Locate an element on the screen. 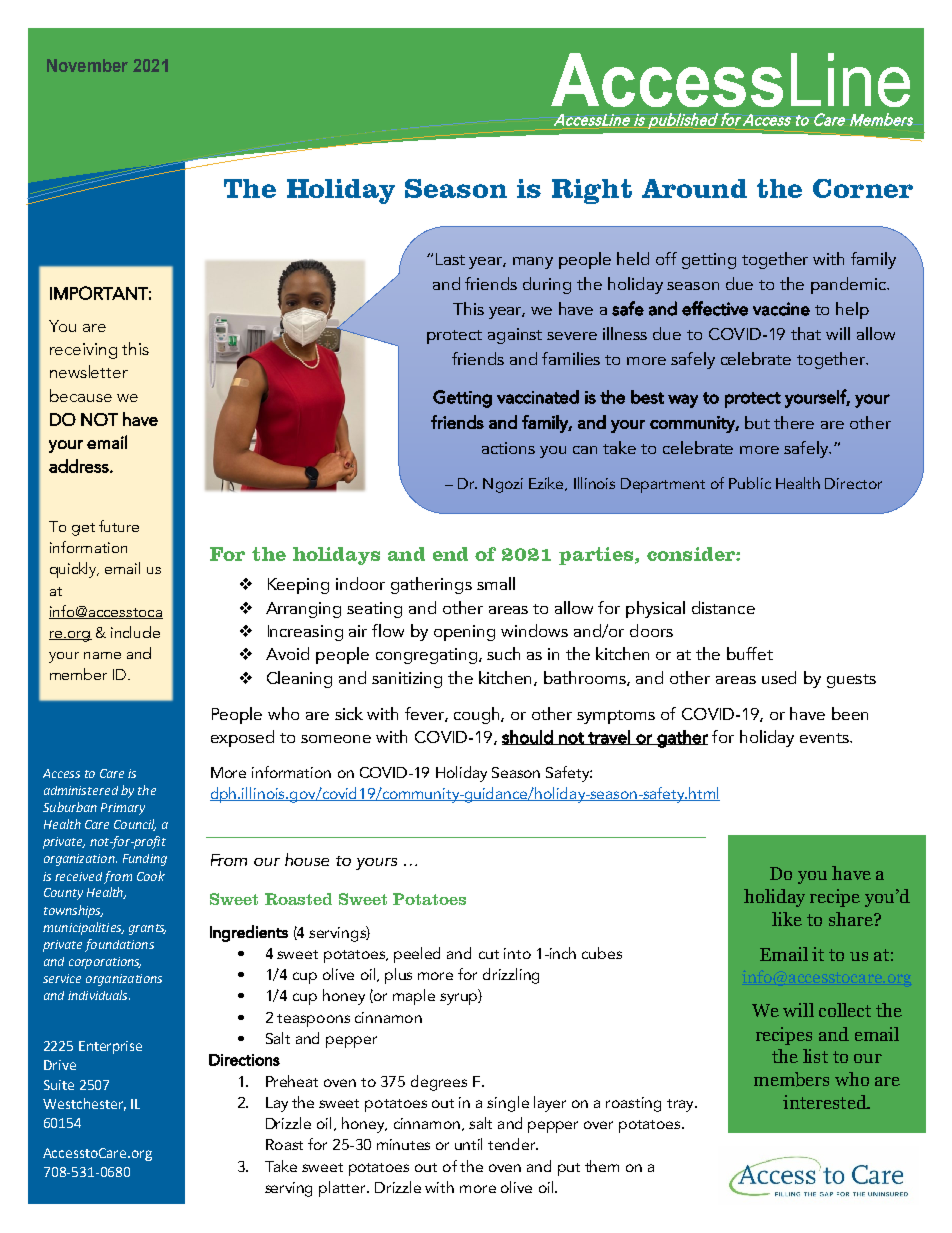 The image size is (952, 1233). future is located at coordinates (119, 526).
